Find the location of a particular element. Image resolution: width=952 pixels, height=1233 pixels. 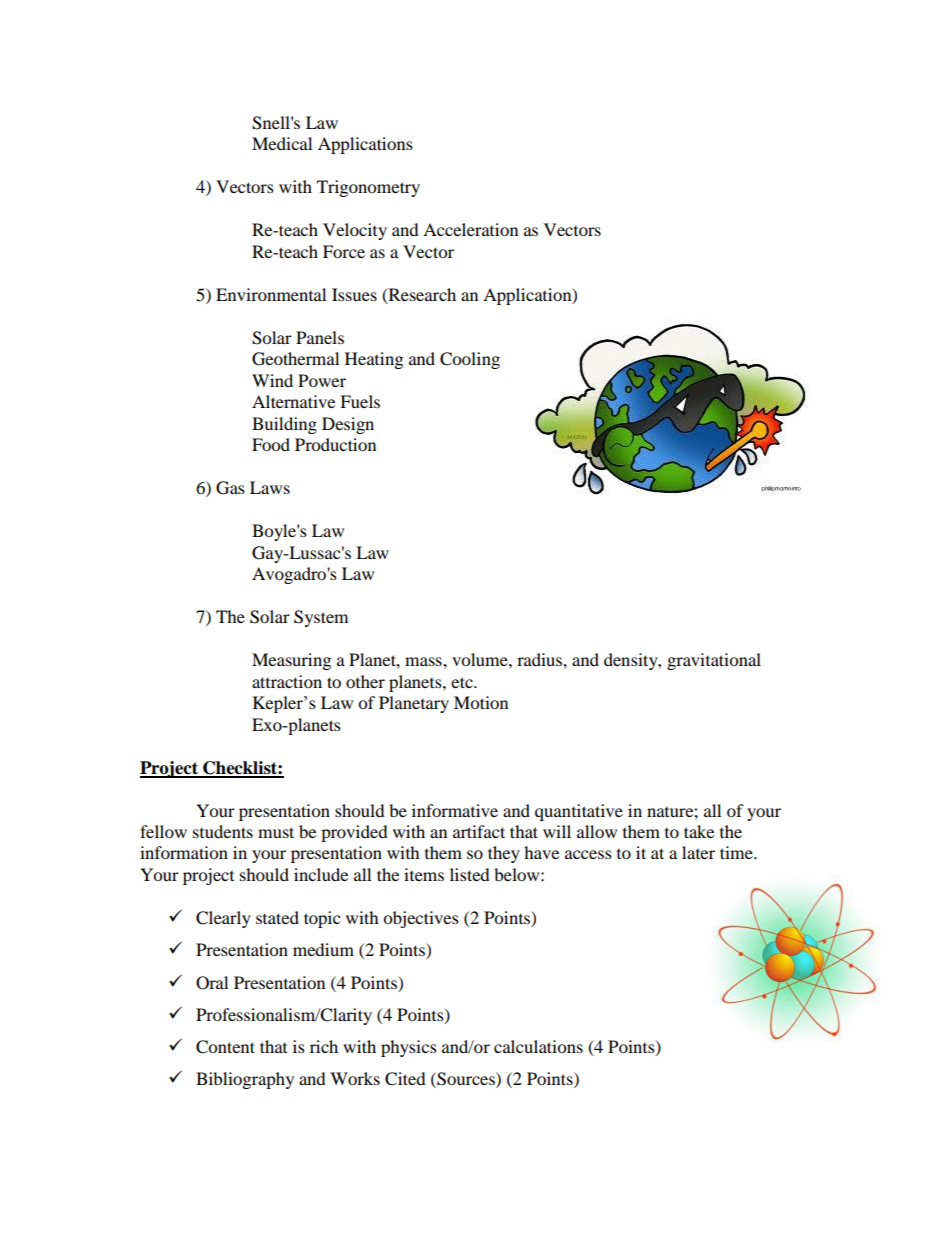

informative is located at coordinates (455, 810).
